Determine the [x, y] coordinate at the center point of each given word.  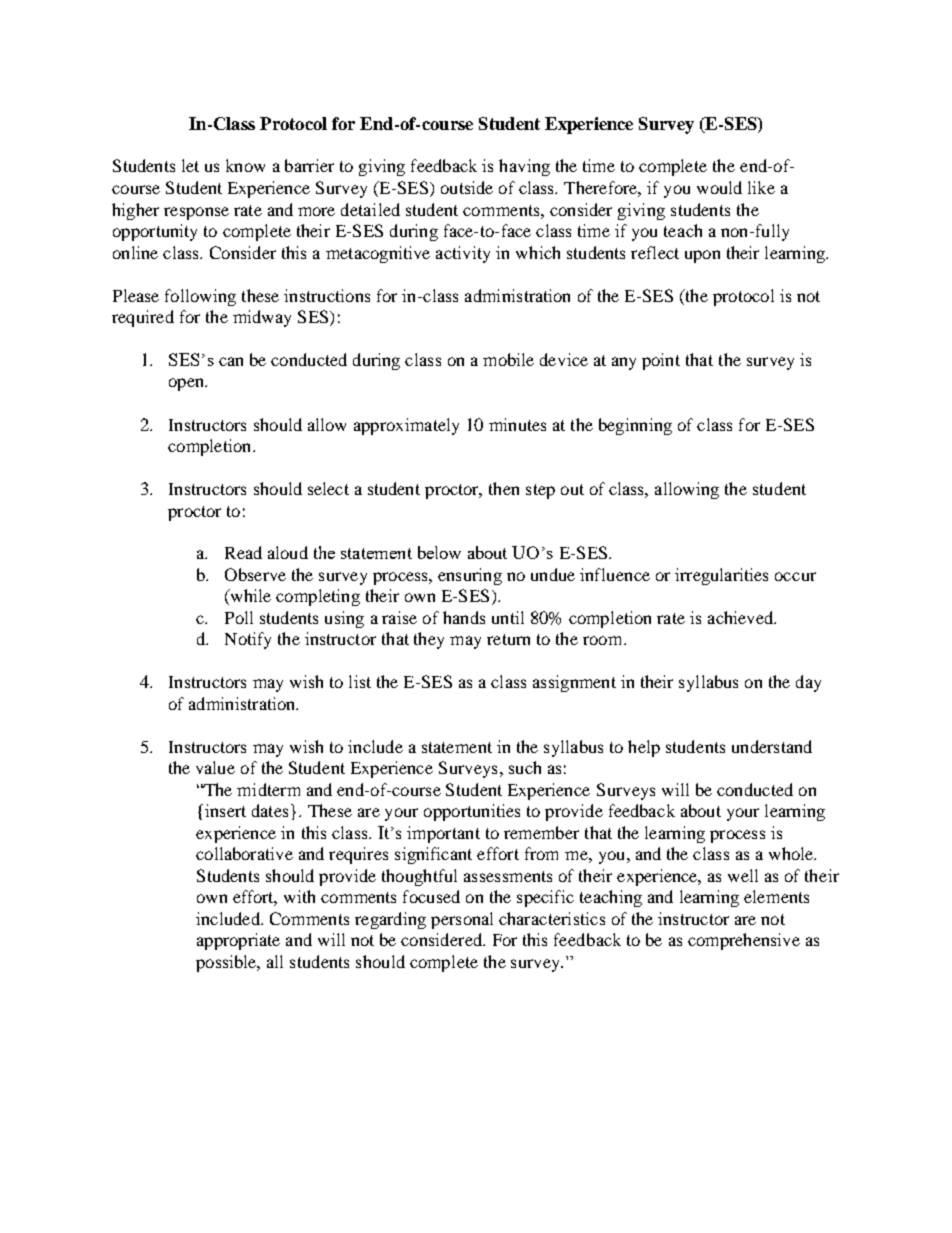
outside [467, 187]
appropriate [238, 941]
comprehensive [744, 941]
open [187, 384]
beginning [635, 426]
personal [462, 920]
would [719, 187]
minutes [517, 424]
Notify [248, 640]
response [196, 213]
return [508, 639]
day [808, 683]
